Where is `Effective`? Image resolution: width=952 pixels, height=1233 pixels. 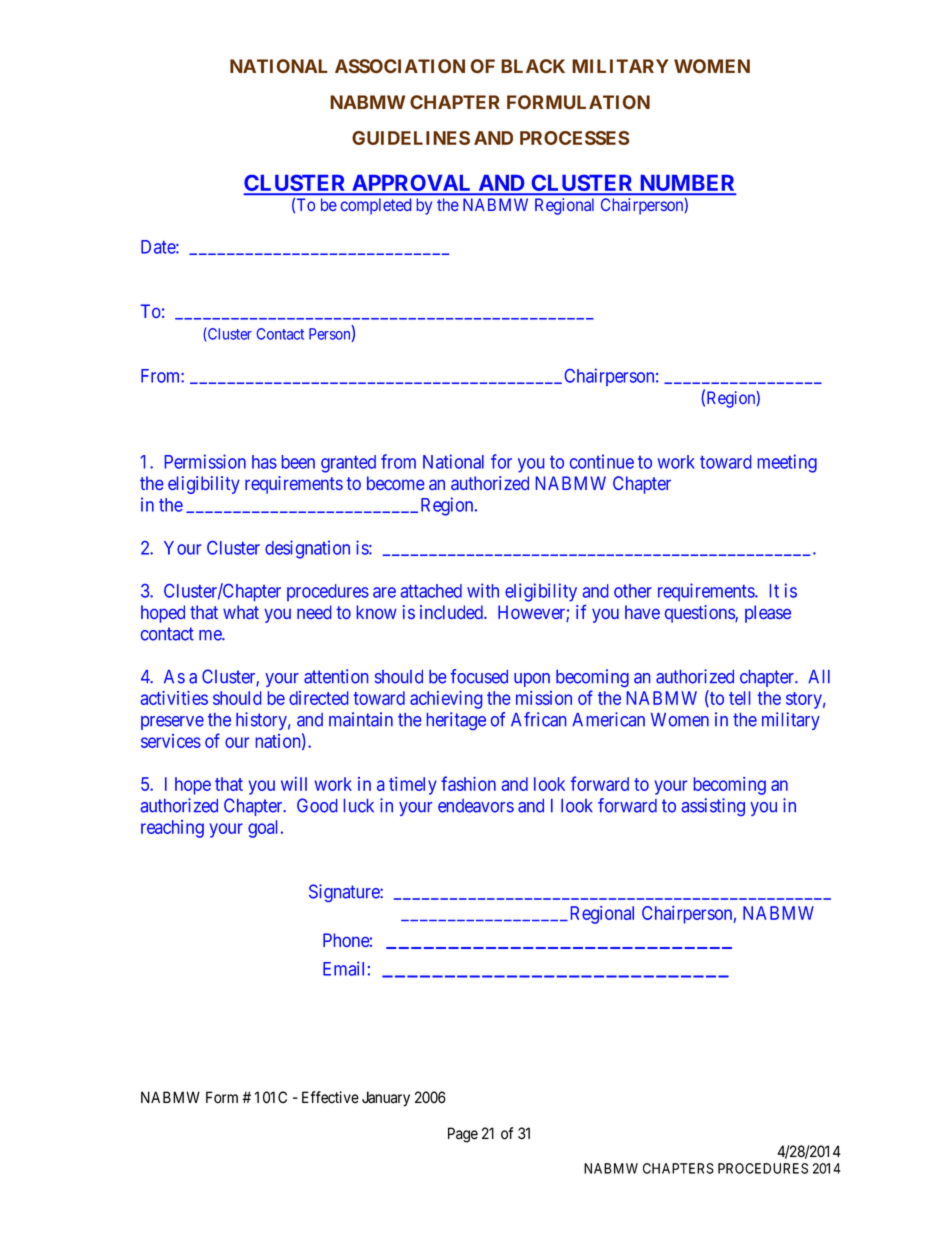
Effective is located at coordinates (330, 1097).
